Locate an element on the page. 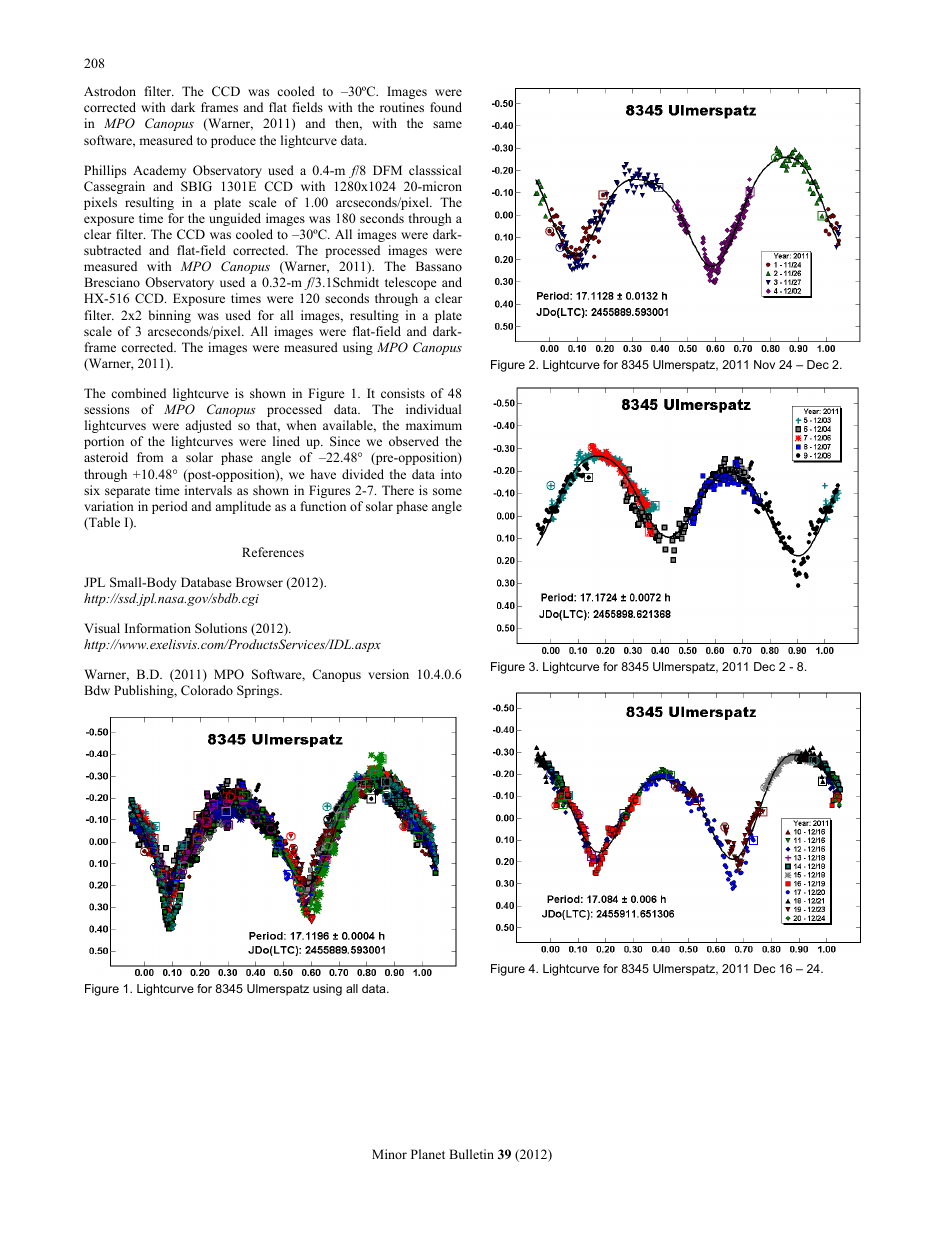 The height and width of the image is (1233, 952). Minor is located at coordinates (389, 1154).
